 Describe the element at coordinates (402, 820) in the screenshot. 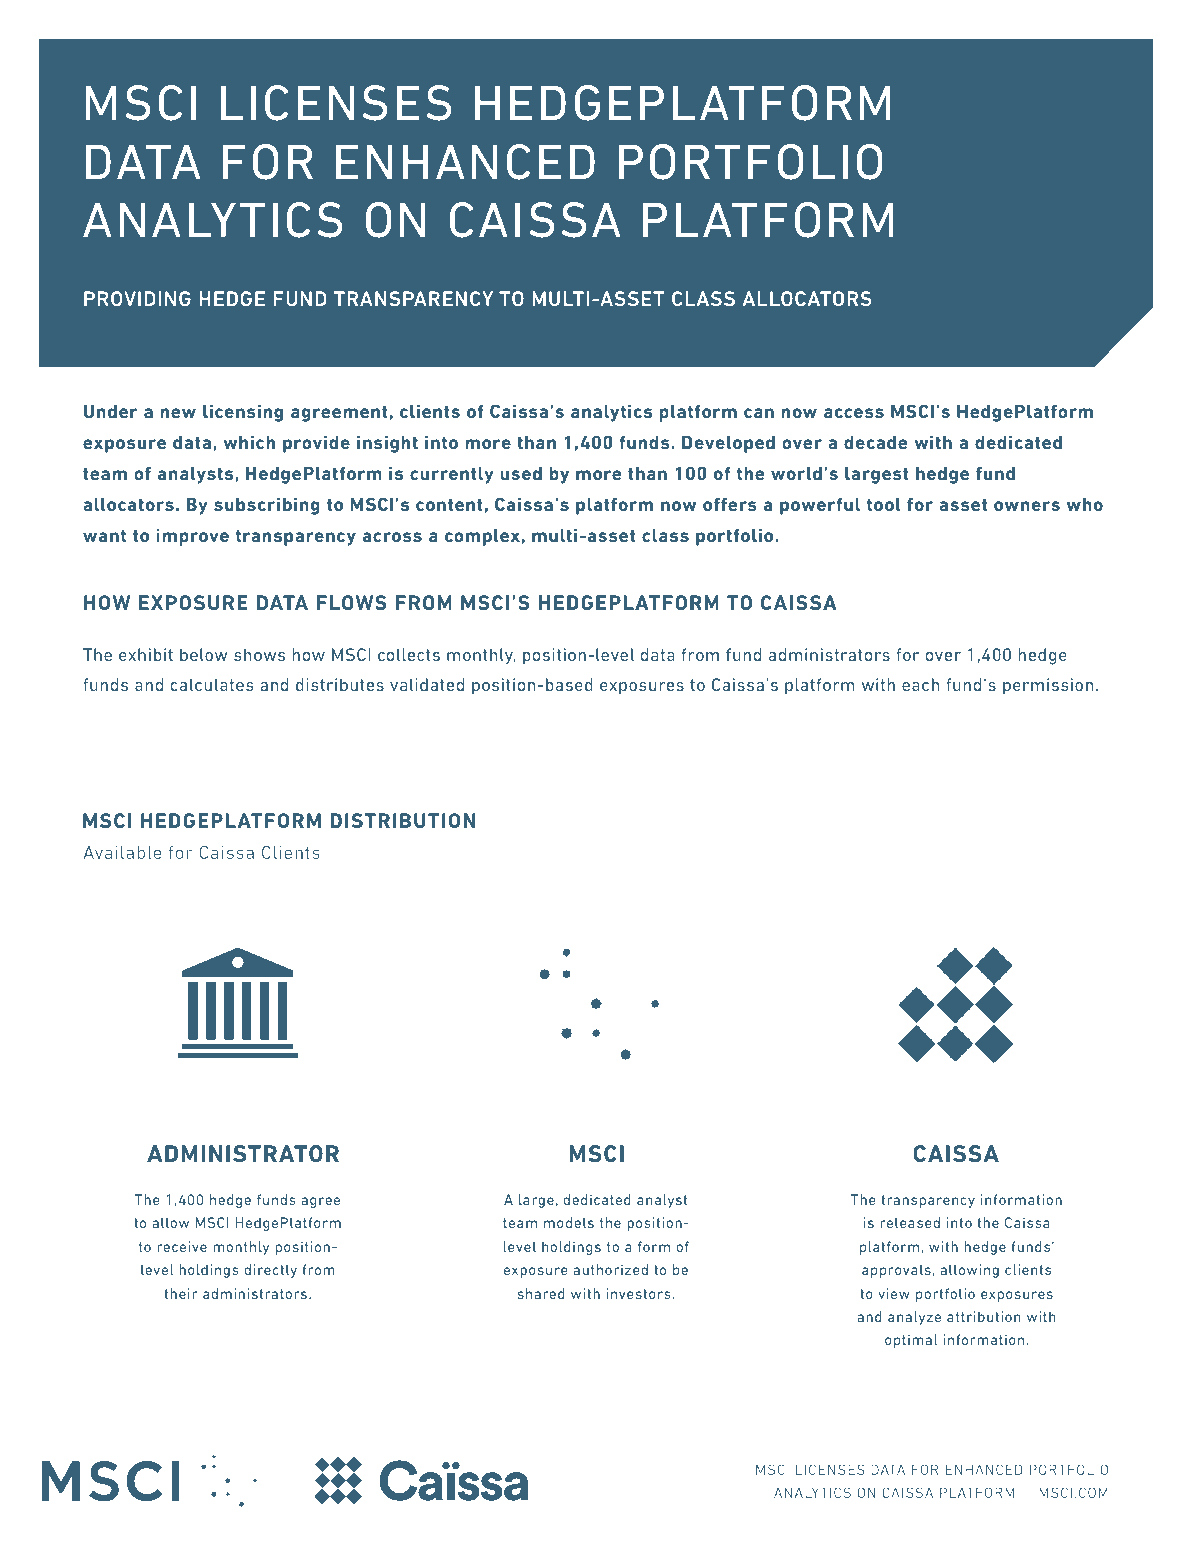

I see `DISTRIBUTION` at that location.
